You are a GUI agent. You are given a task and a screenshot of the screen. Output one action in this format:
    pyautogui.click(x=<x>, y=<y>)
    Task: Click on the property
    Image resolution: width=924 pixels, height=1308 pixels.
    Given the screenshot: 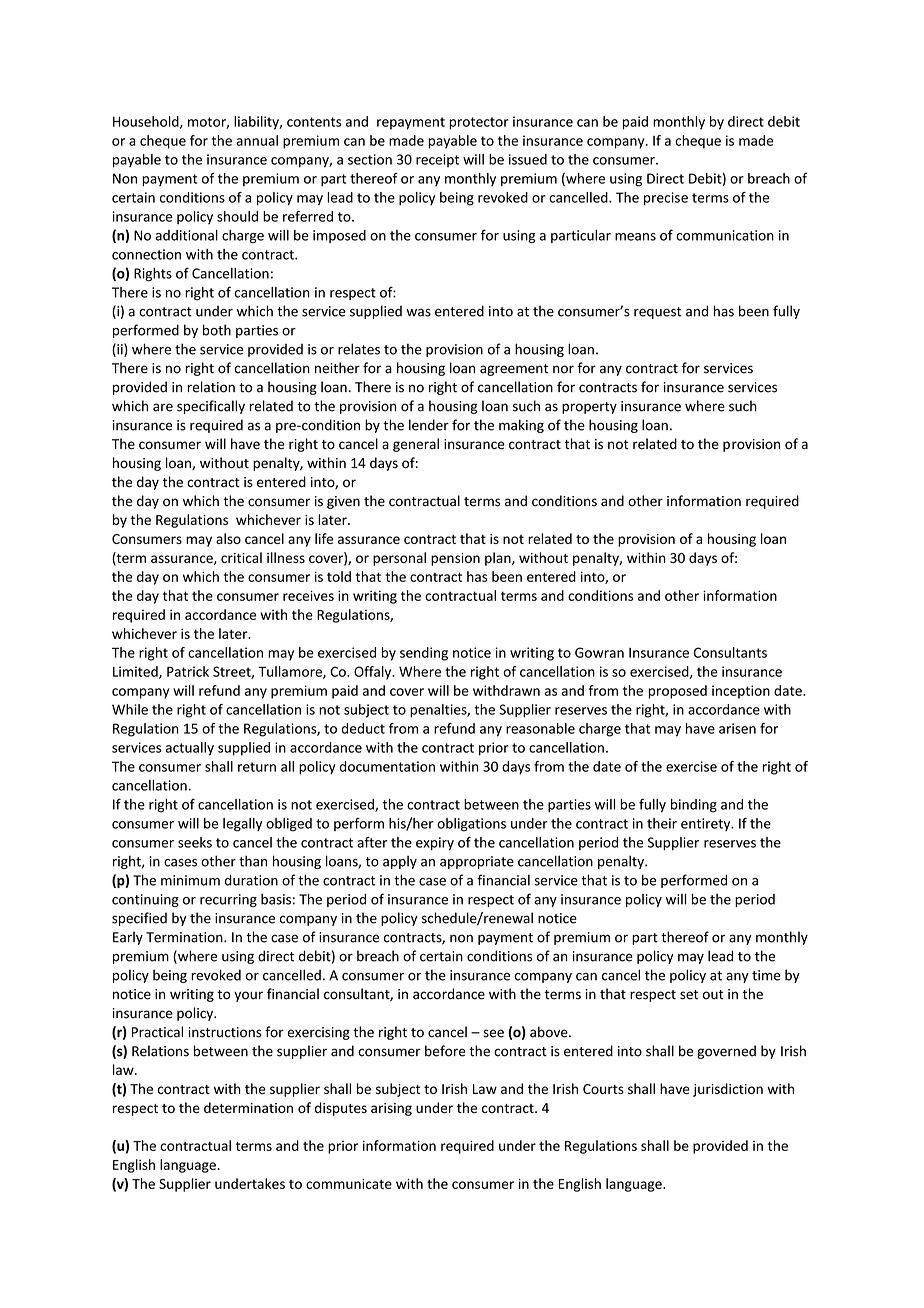 What is the action you would take?
    pyautogui.click(x=589, y=408)
